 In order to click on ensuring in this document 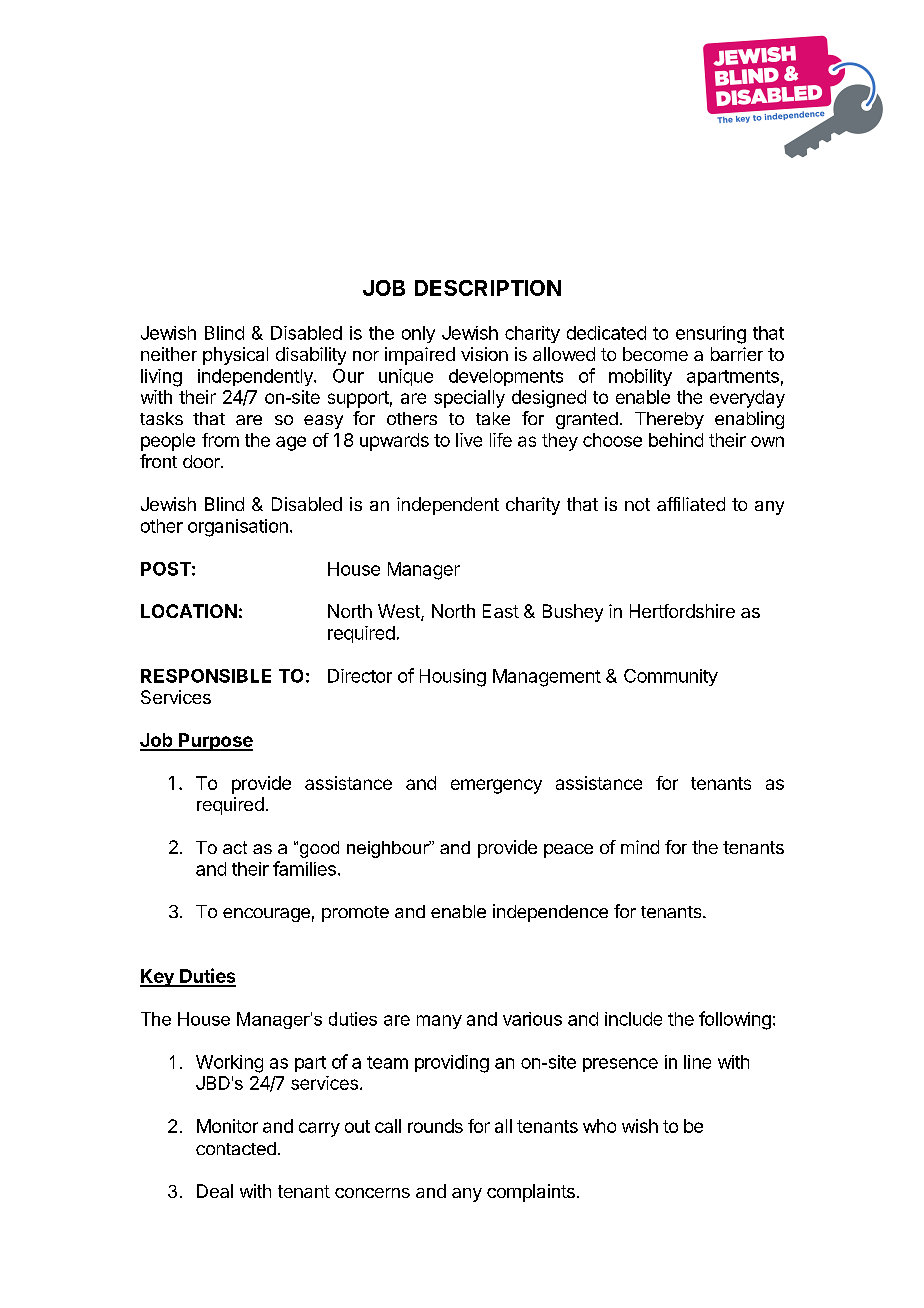, I will do `click(711, 335)`.
